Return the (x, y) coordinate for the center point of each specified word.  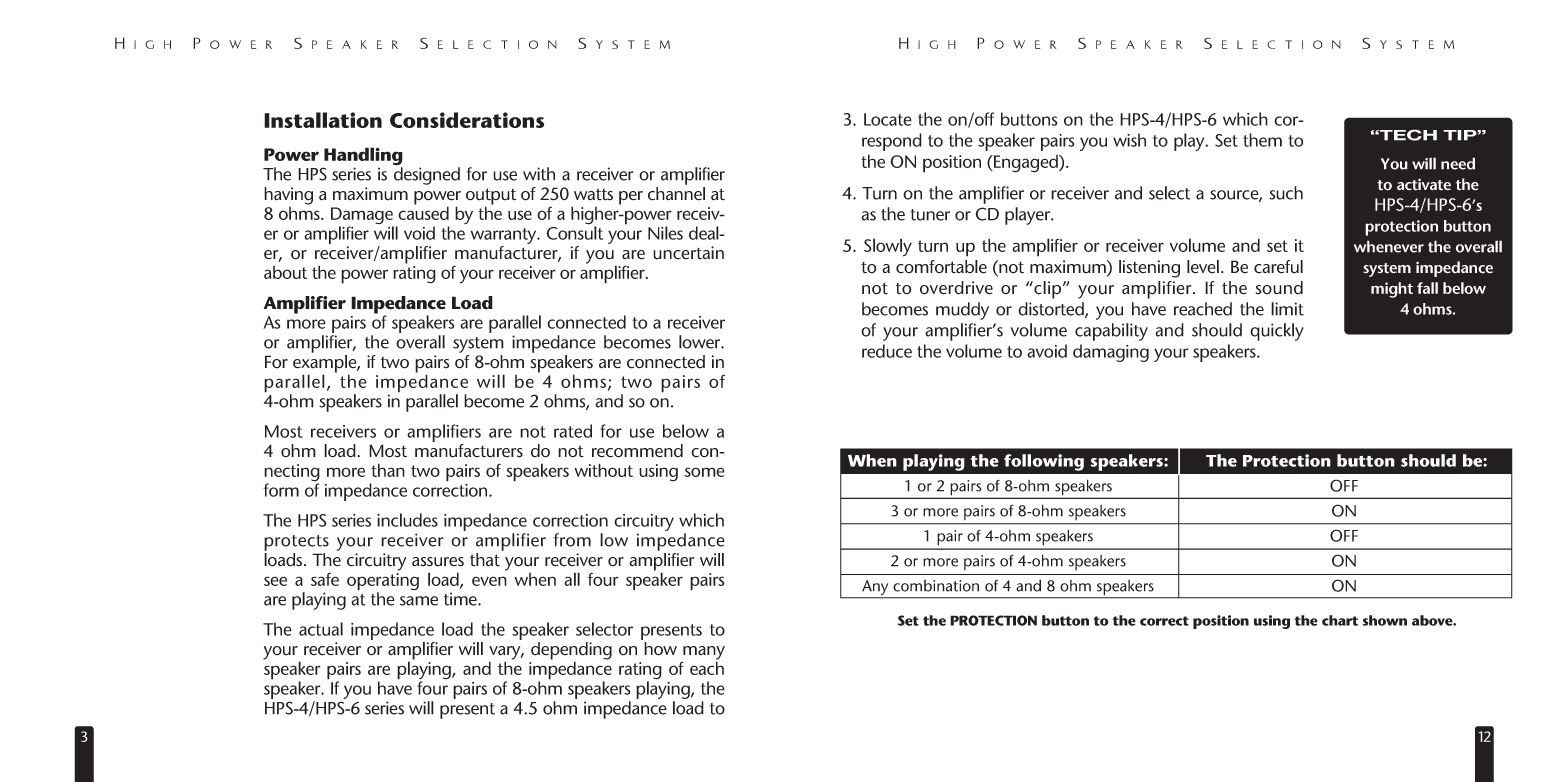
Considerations (467, 120)
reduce (887, 351)
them (1262, 140)
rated (573, 431)
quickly (1277, 332)
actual (321, 629)
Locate (888, 119)
